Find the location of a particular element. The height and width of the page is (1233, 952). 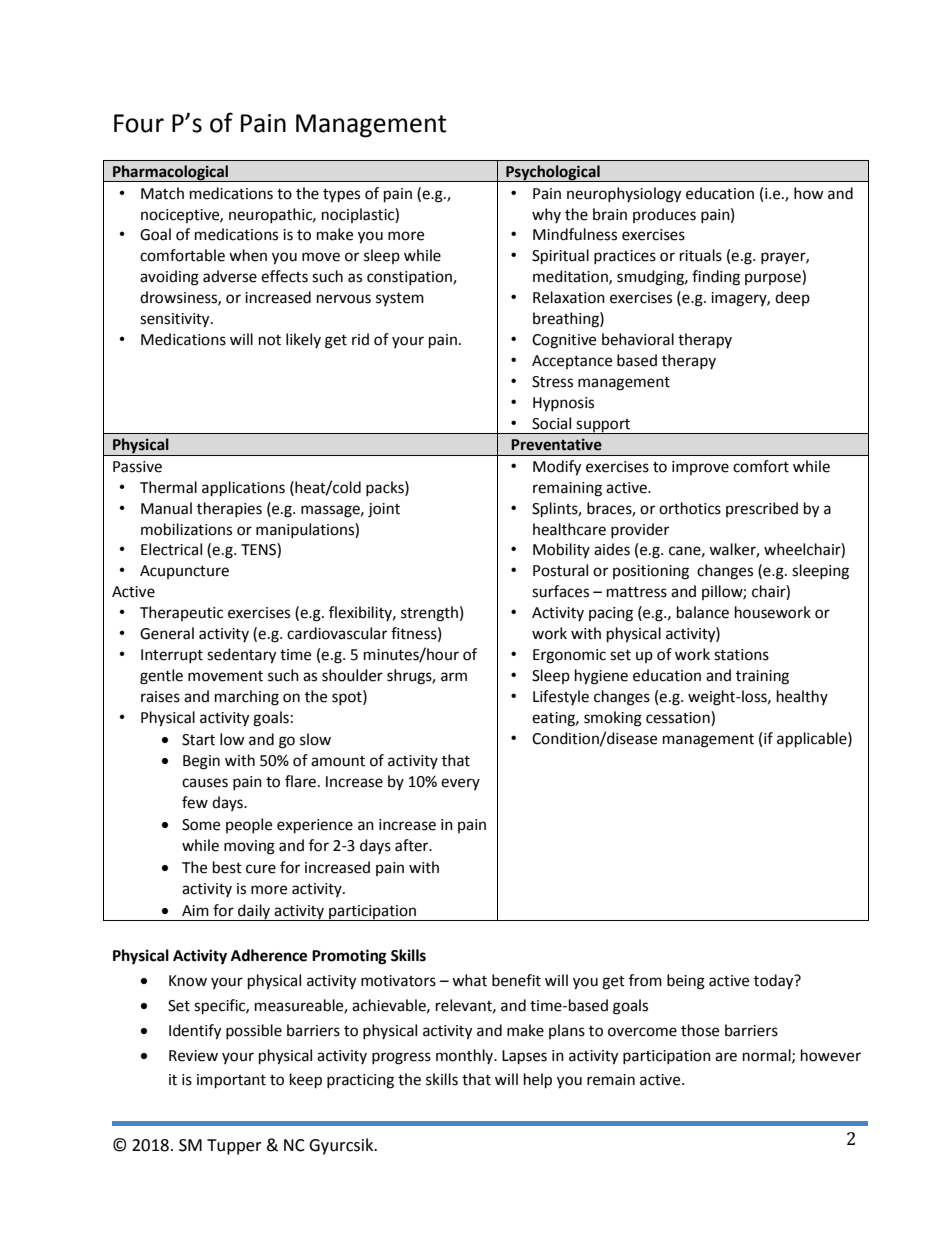

cessation is located at coordinates (679, 717).
